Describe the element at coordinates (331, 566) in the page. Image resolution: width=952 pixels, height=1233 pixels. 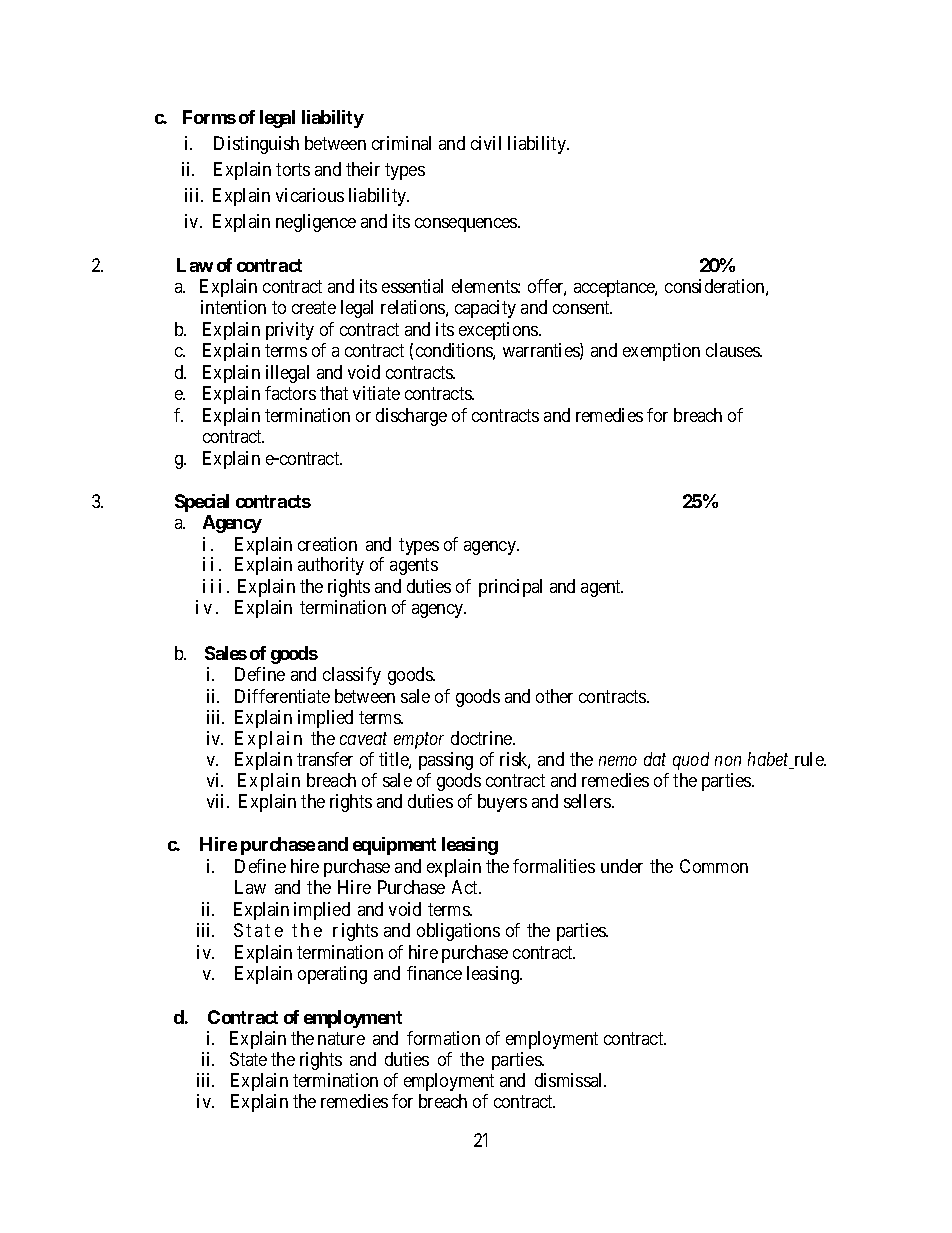
I see `authority` at that location.
